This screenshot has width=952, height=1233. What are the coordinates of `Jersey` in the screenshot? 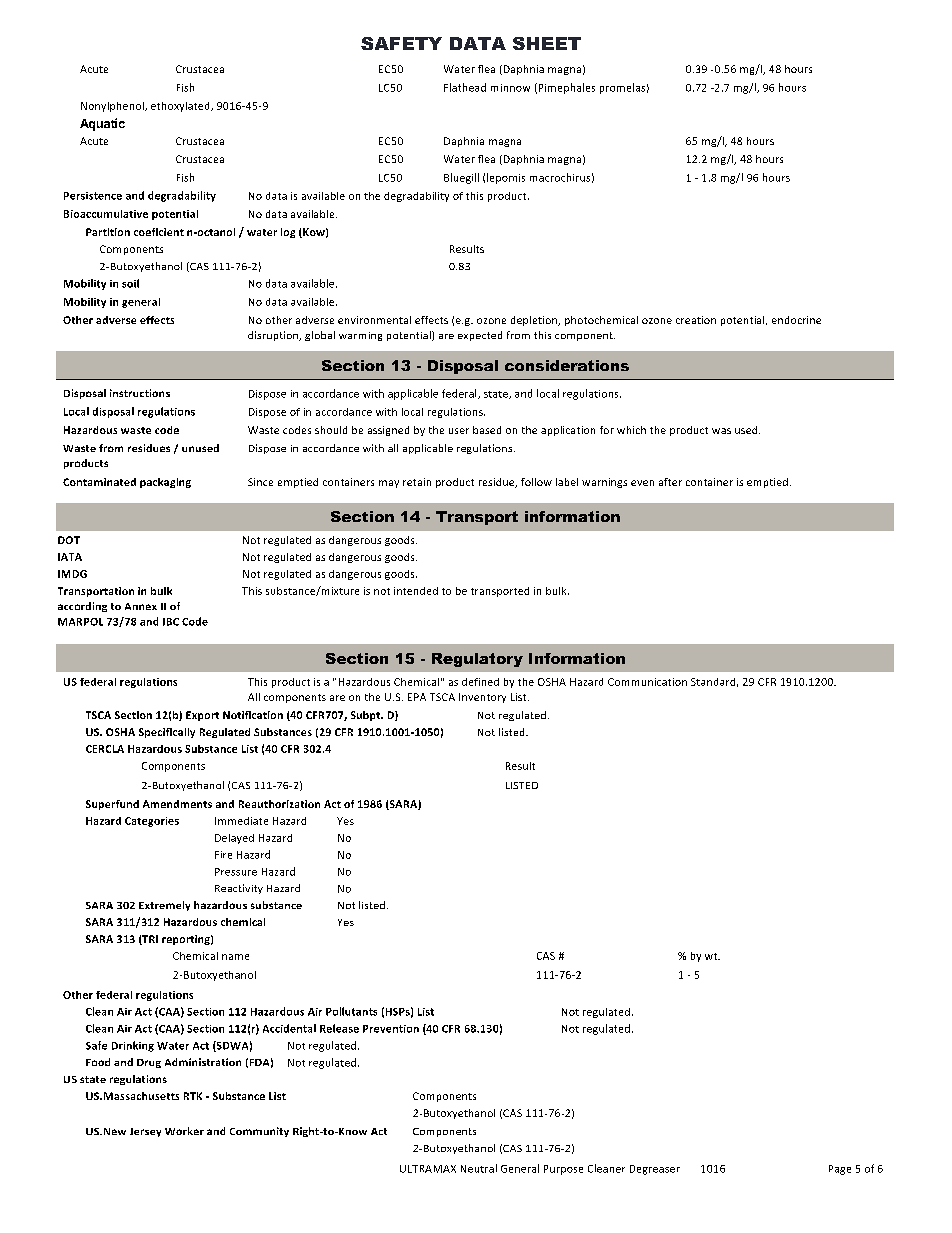 It's located at (145, 1132).
